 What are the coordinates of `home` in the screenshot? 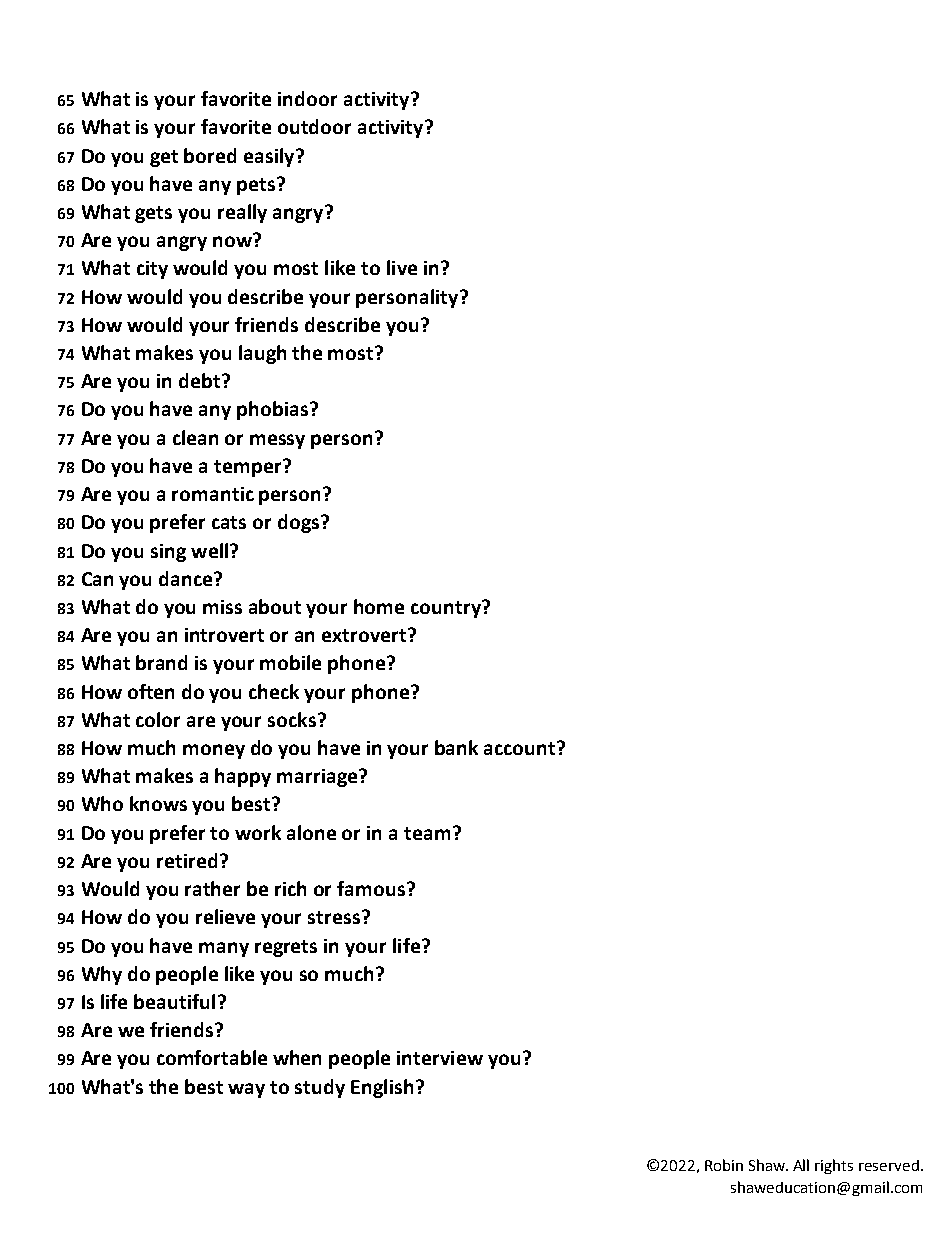 It's located at (379, 606).
